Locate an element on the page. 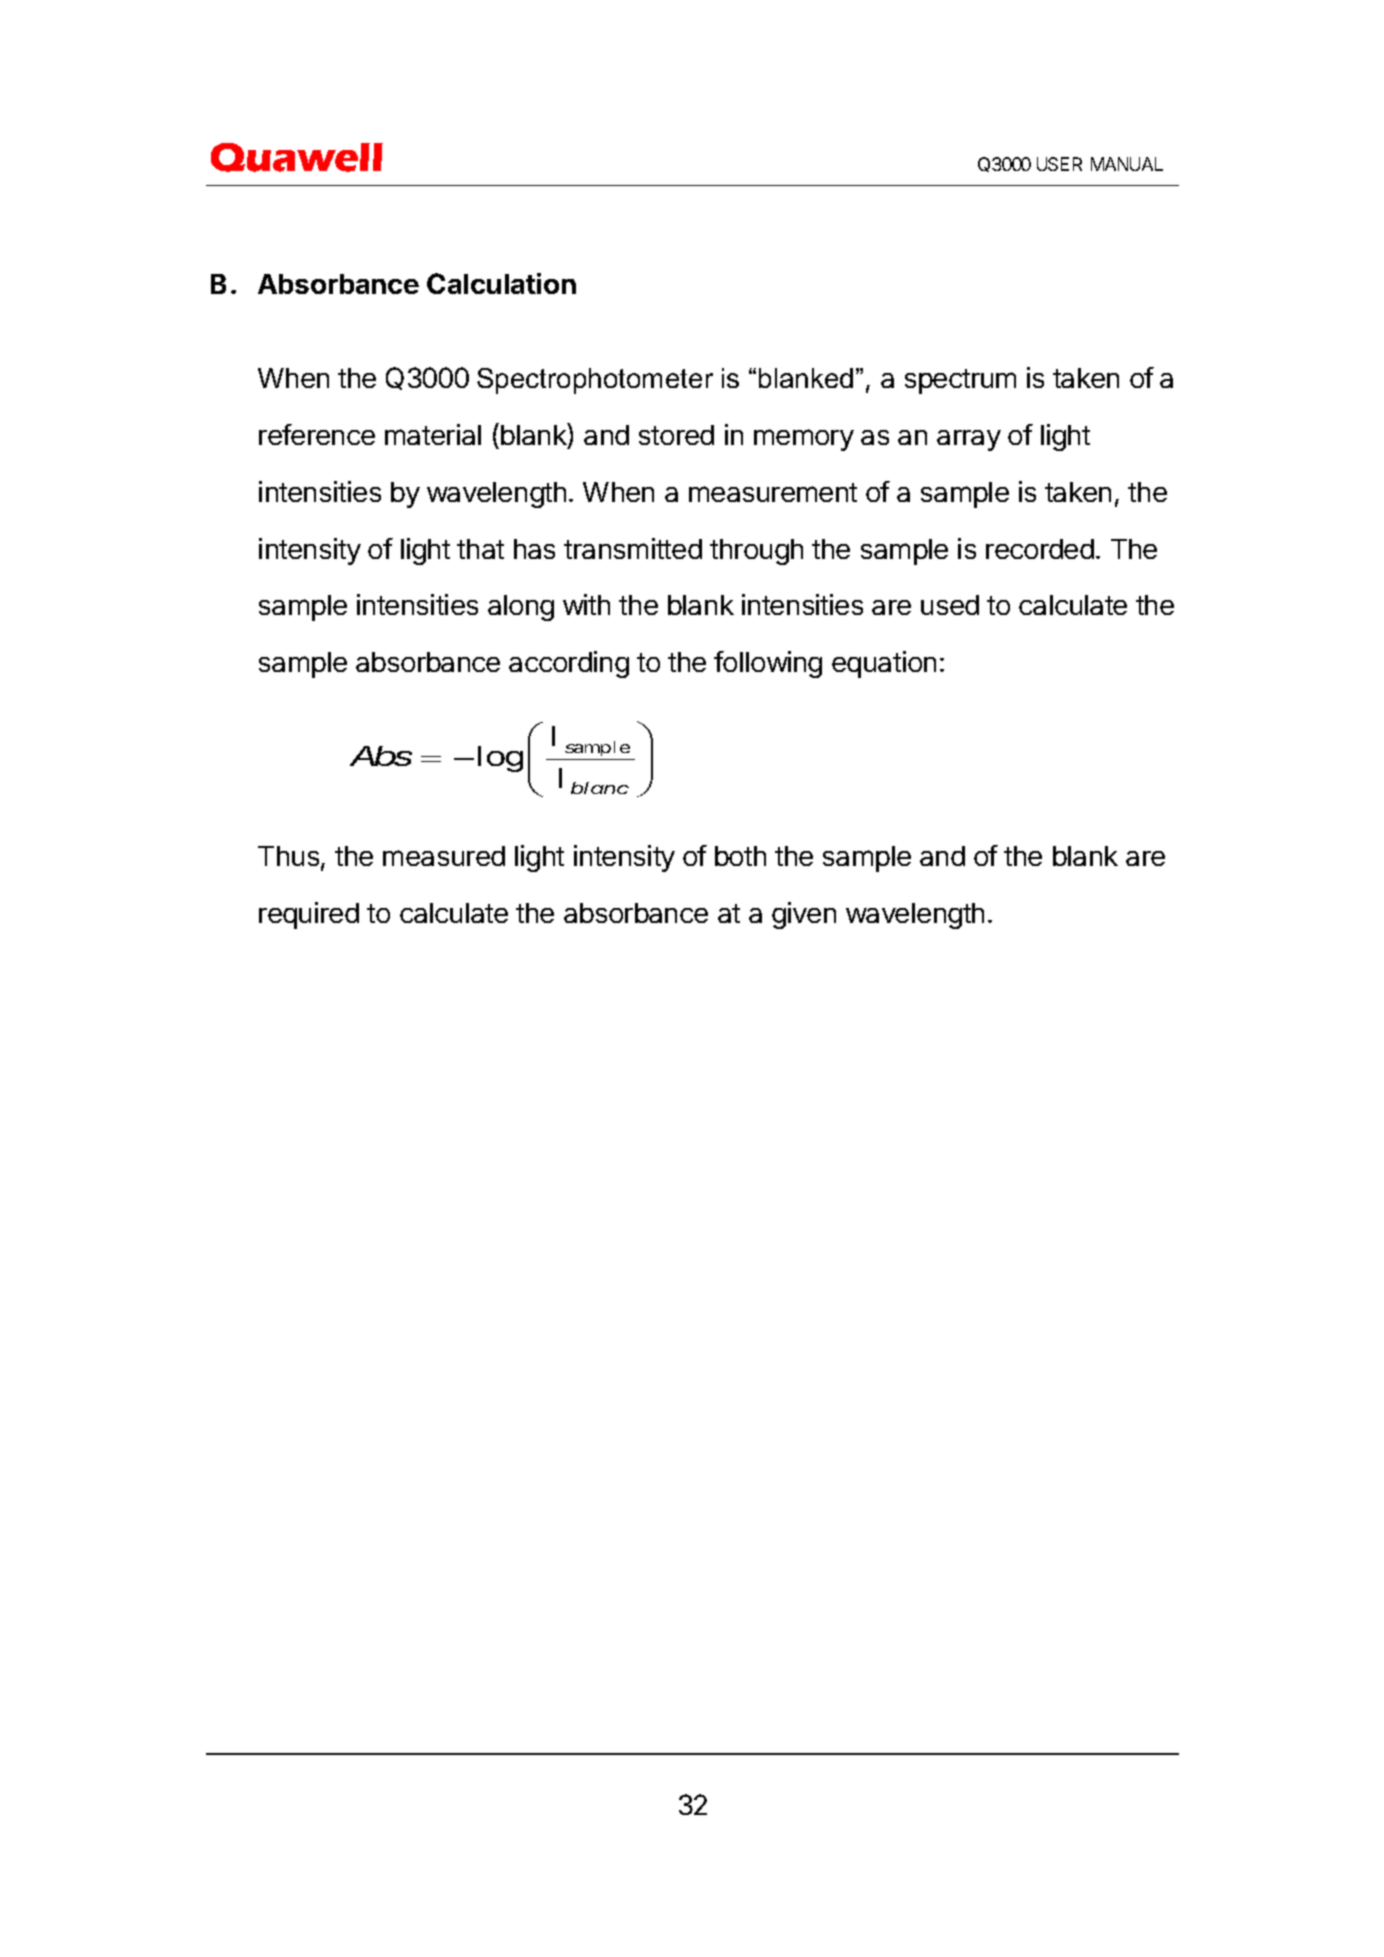 The height and width of the image is (1957, 1384). Spectrophotometer is located at coordinates (595, 381).
